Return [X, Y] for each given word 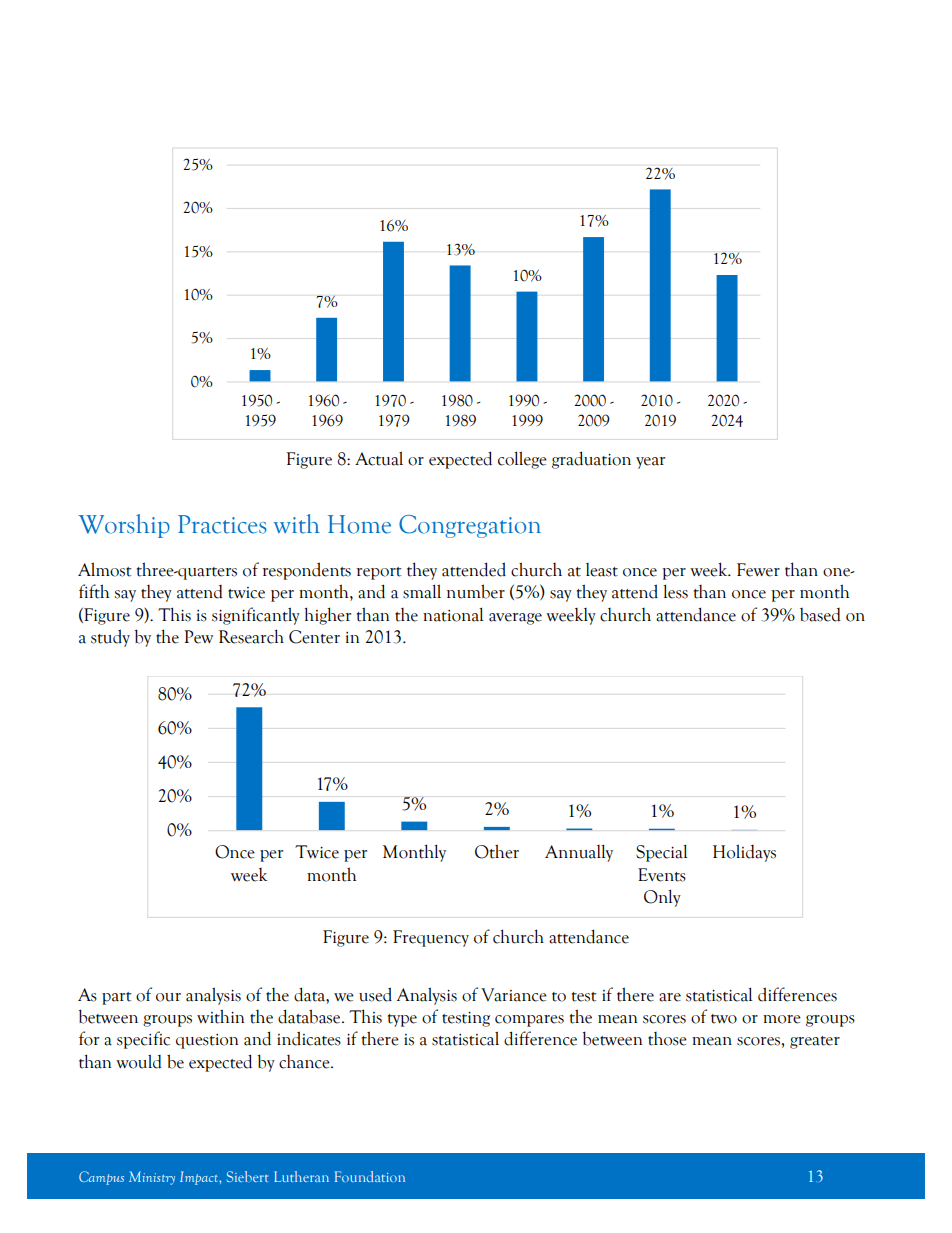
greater [815, 1042]
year [650, 463]
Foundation [370, 1176]
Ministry [152, 1178]
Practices [222, 524]
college [522, 460]
